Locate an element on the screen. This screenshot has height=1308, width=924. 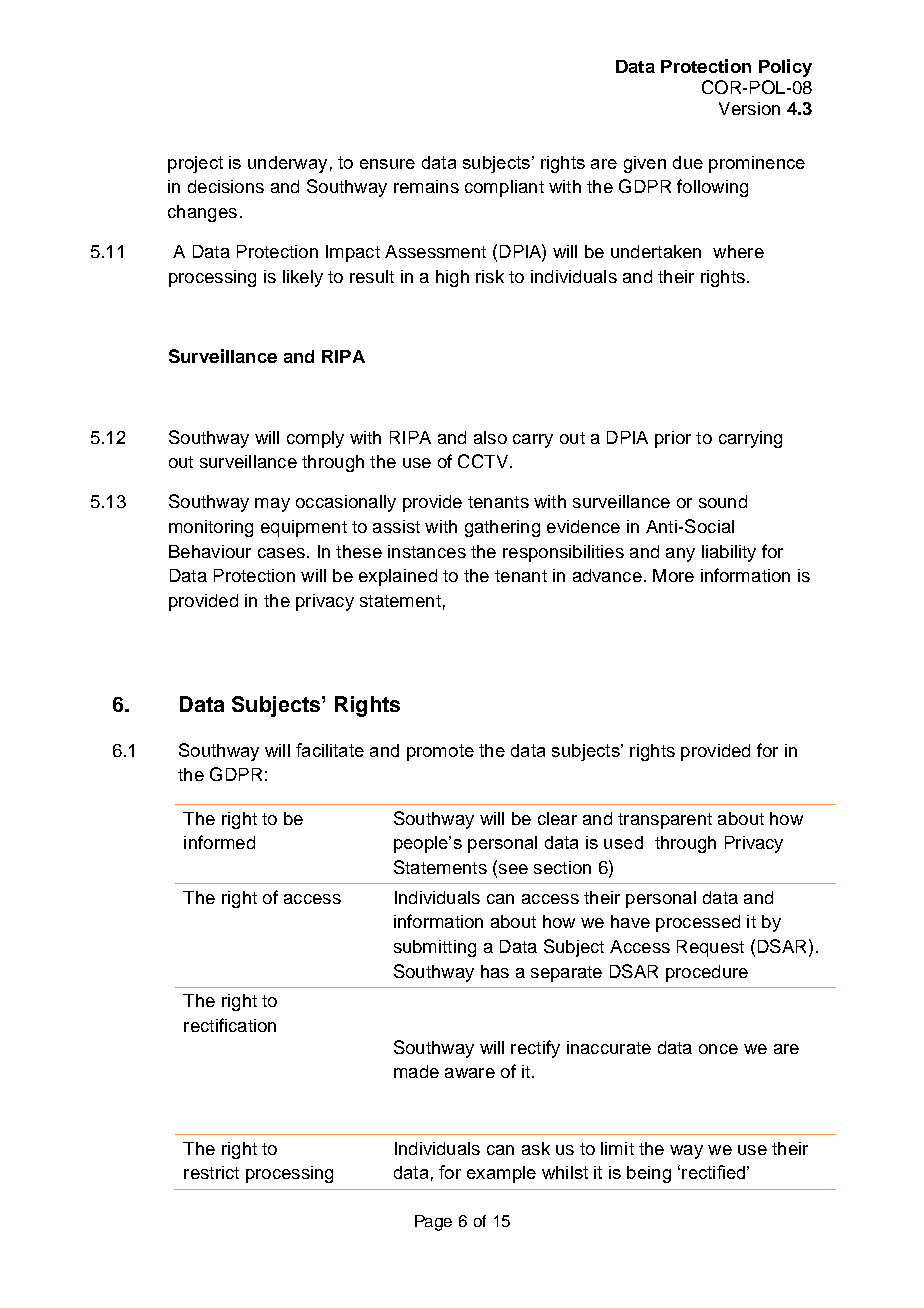
informed is located at coordinates (219, 842).
